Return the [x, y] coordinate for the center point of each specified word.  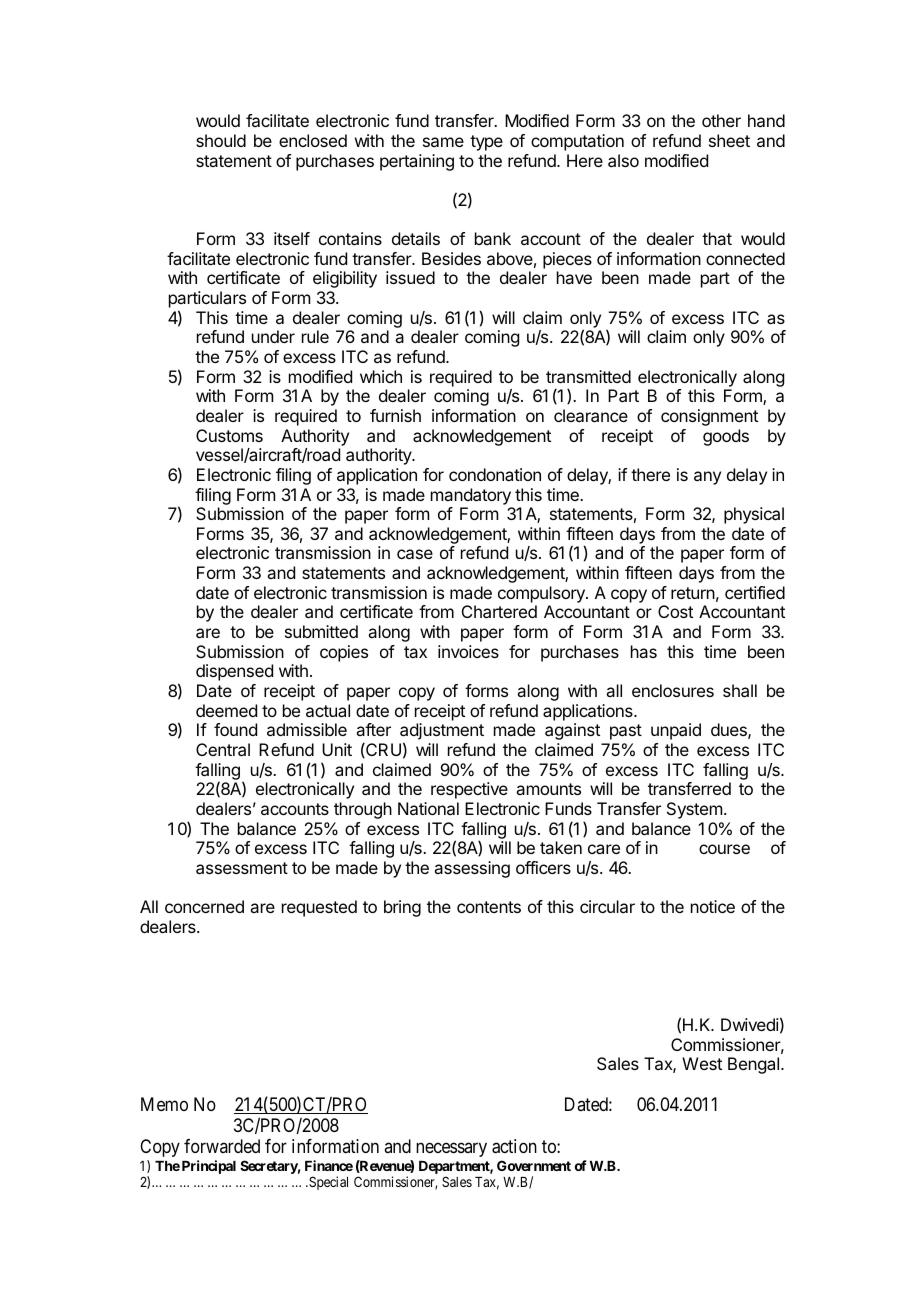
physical [754, 515]
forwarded [222, 1146]
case [415, 554]
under [273, 336]
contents [489, 907]
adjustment [442, 733]
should [221, 140]
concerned [204, 906]
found [235, 729]
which [381, 376]
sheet [729, 140]
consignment [709, 417]
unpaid [676, 731]
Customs [229, 435]
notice [713, 906]
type [486, 143]
